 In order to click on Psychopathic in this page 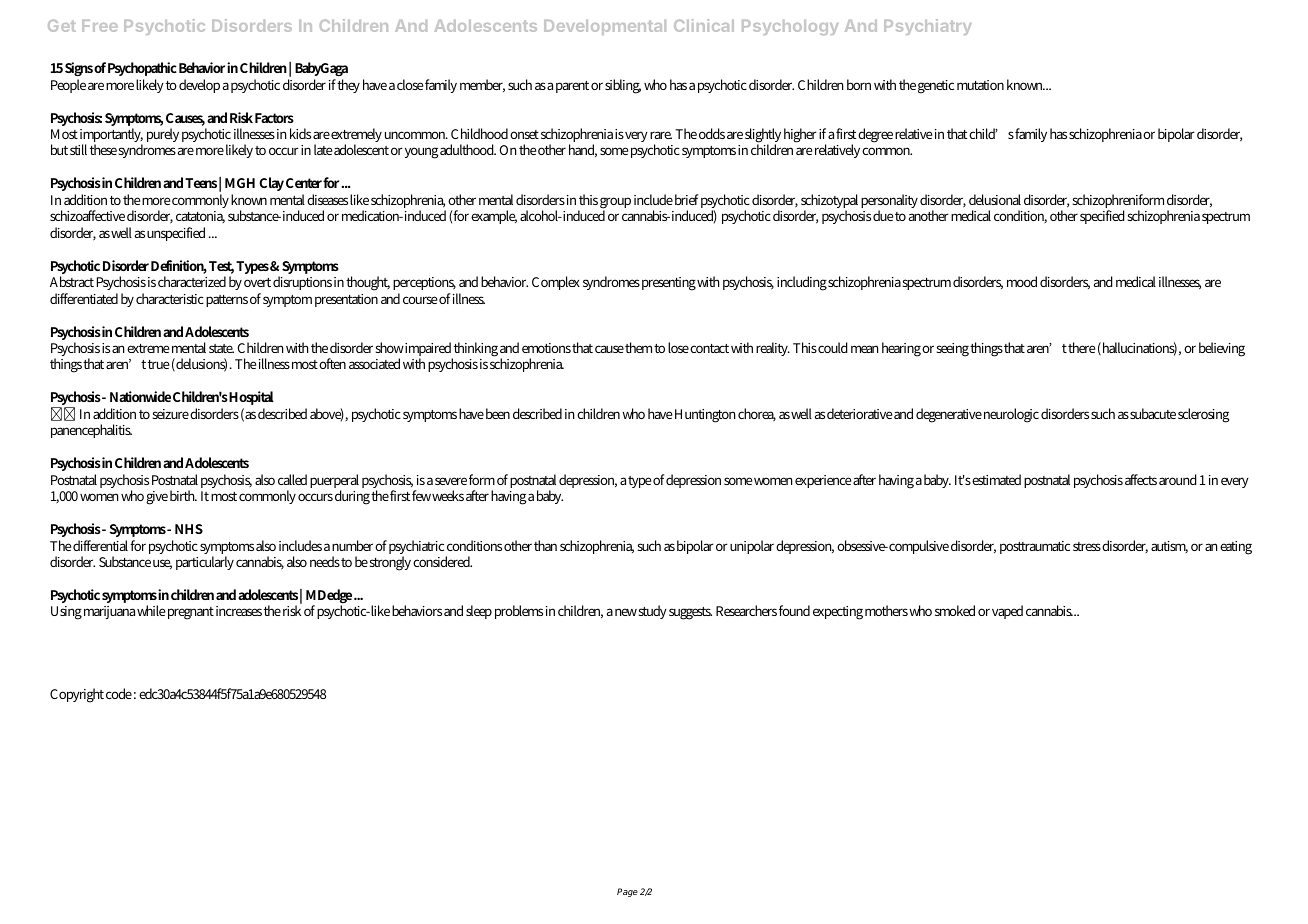, I will do `click(141, 71)`.
